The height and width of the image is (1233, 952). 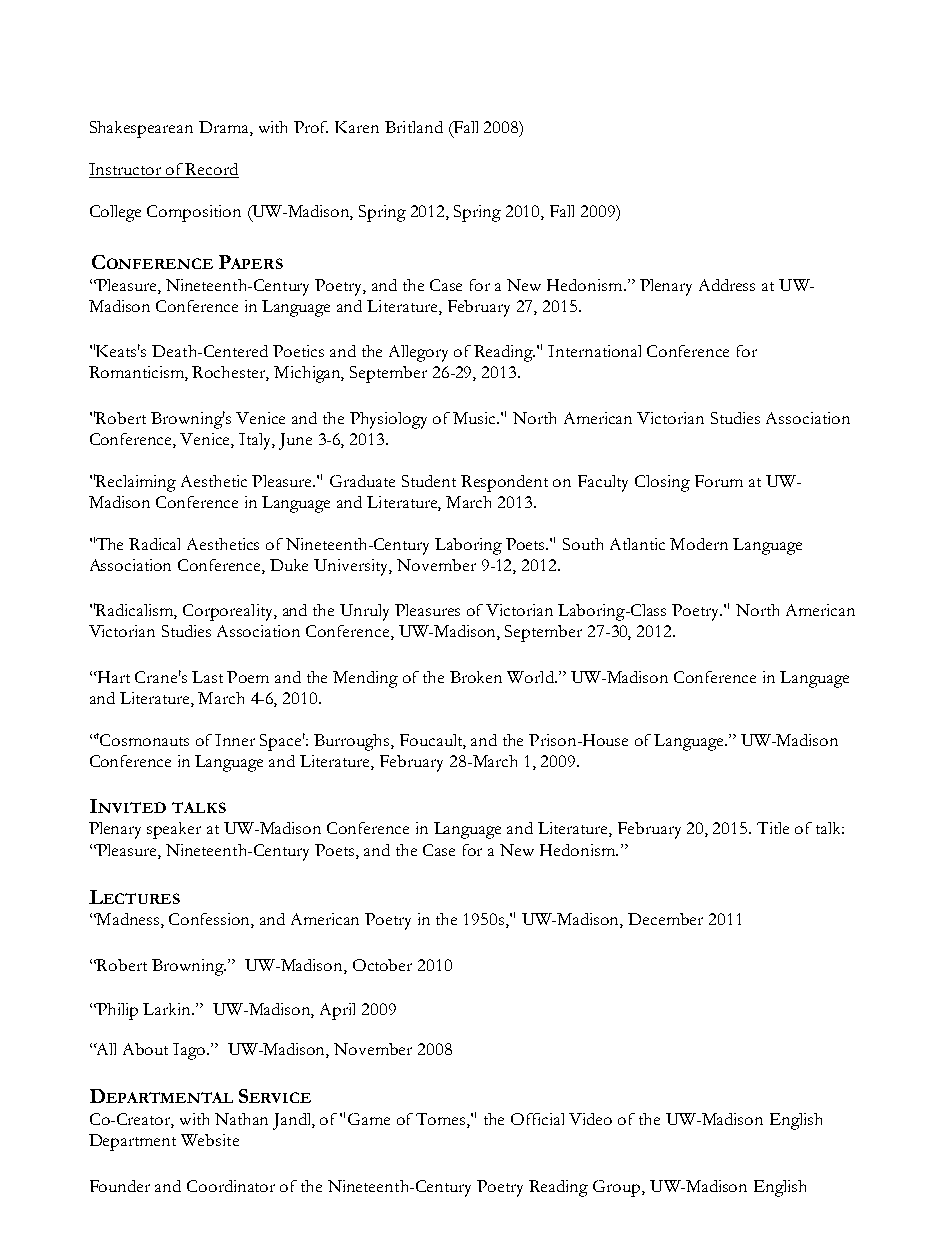 I want to click on speaker, so click(x=174, y=830).
